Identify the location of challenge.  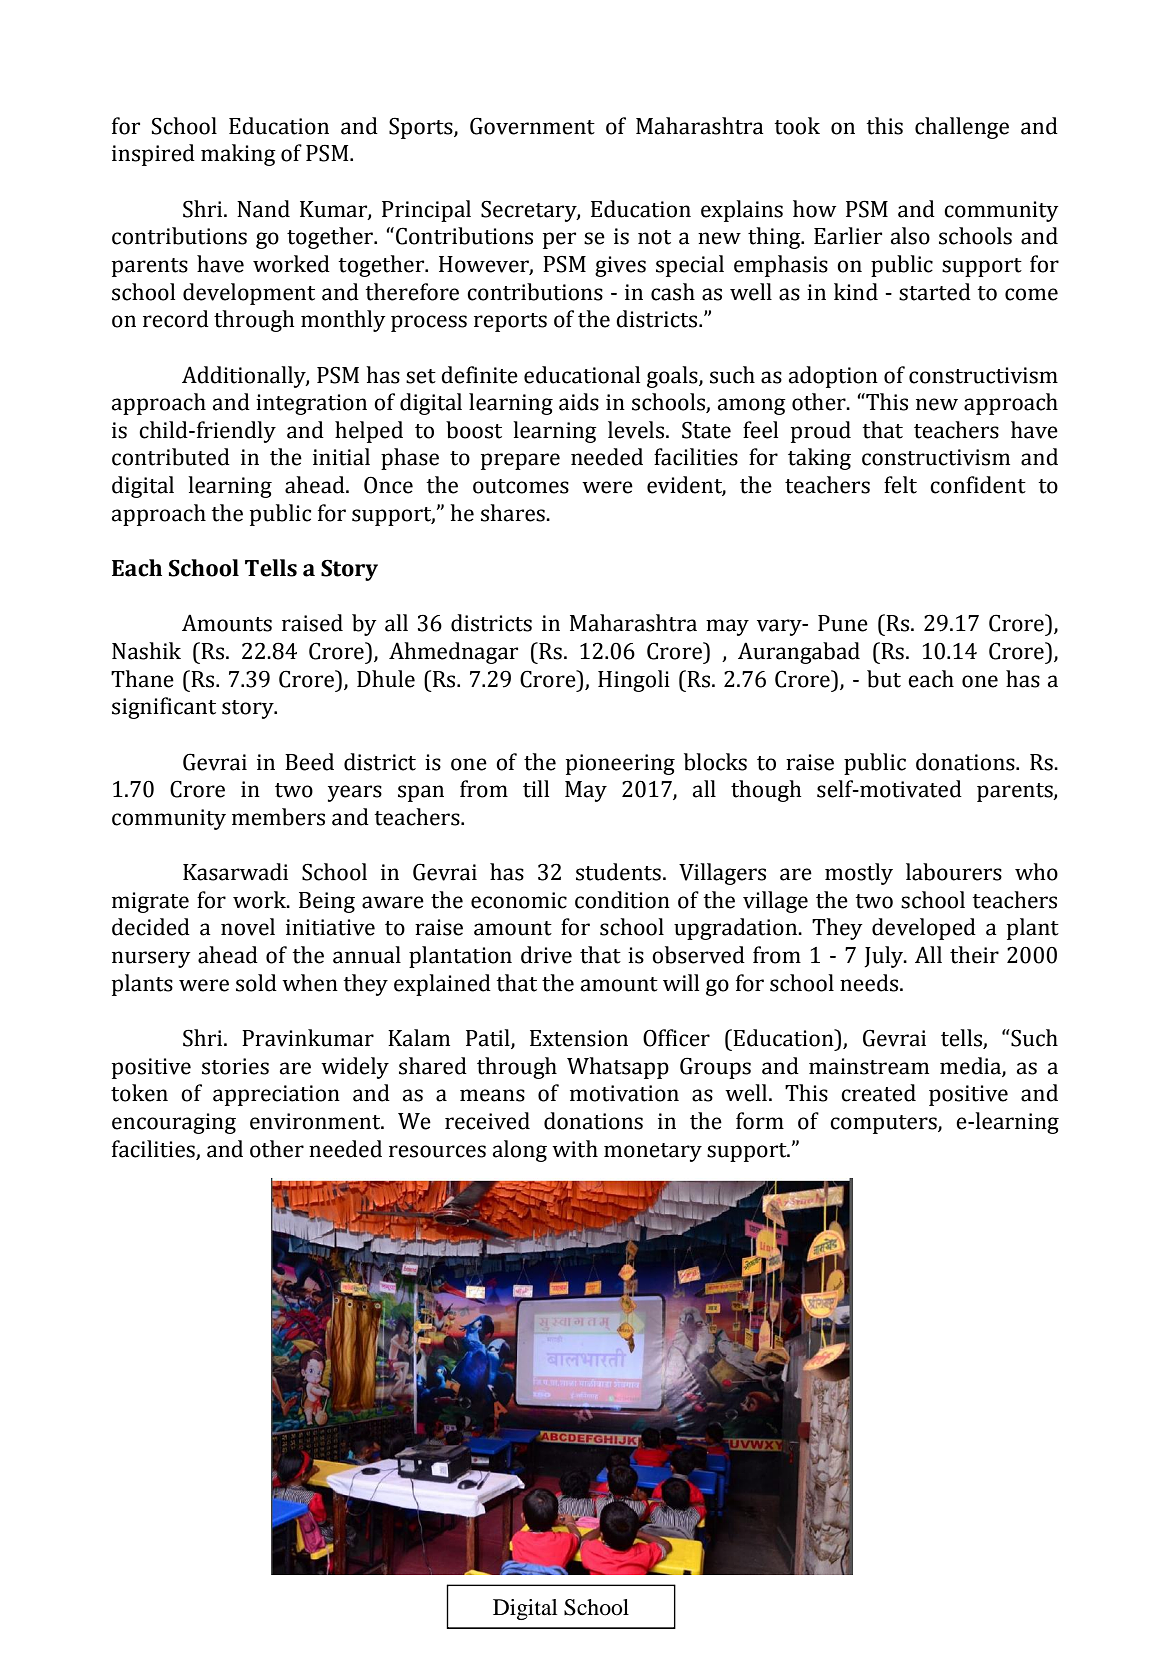
(962, 128).
